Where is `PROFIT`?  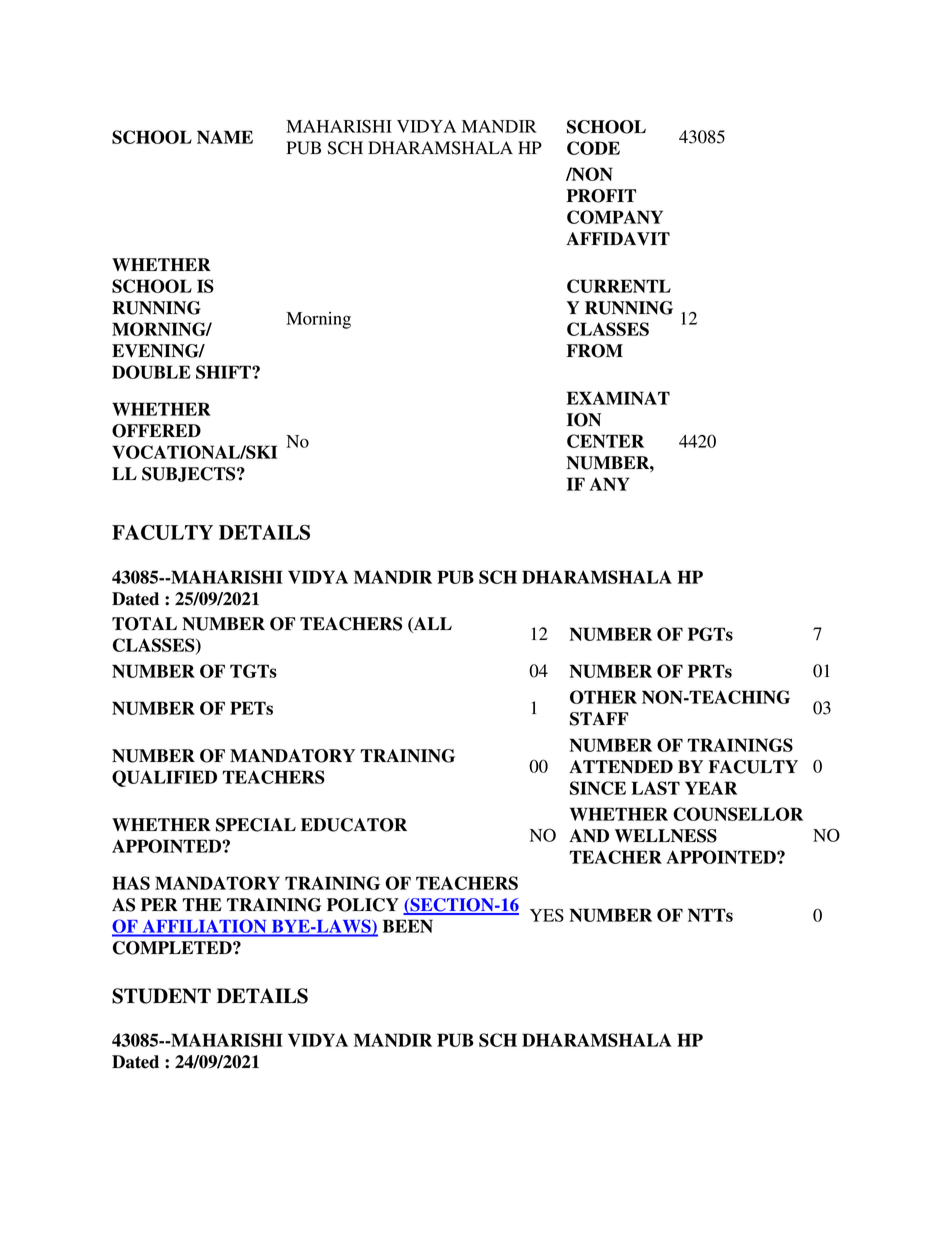 PROFIT is located at coordinates (601, 196).
